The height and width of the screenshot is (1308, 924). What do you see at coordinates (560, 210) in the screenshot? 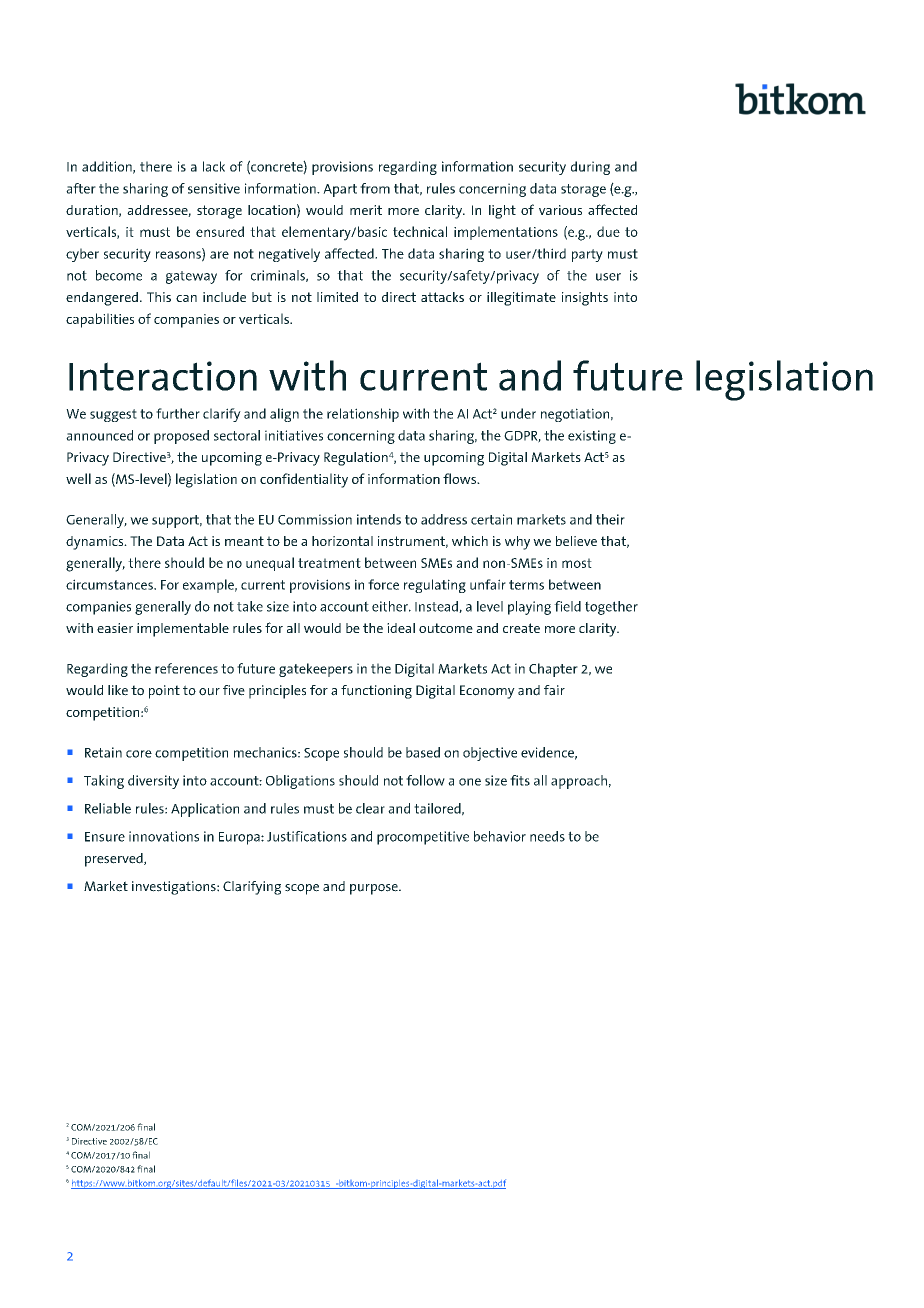
I see `various` at bounding box center [560, 210].
